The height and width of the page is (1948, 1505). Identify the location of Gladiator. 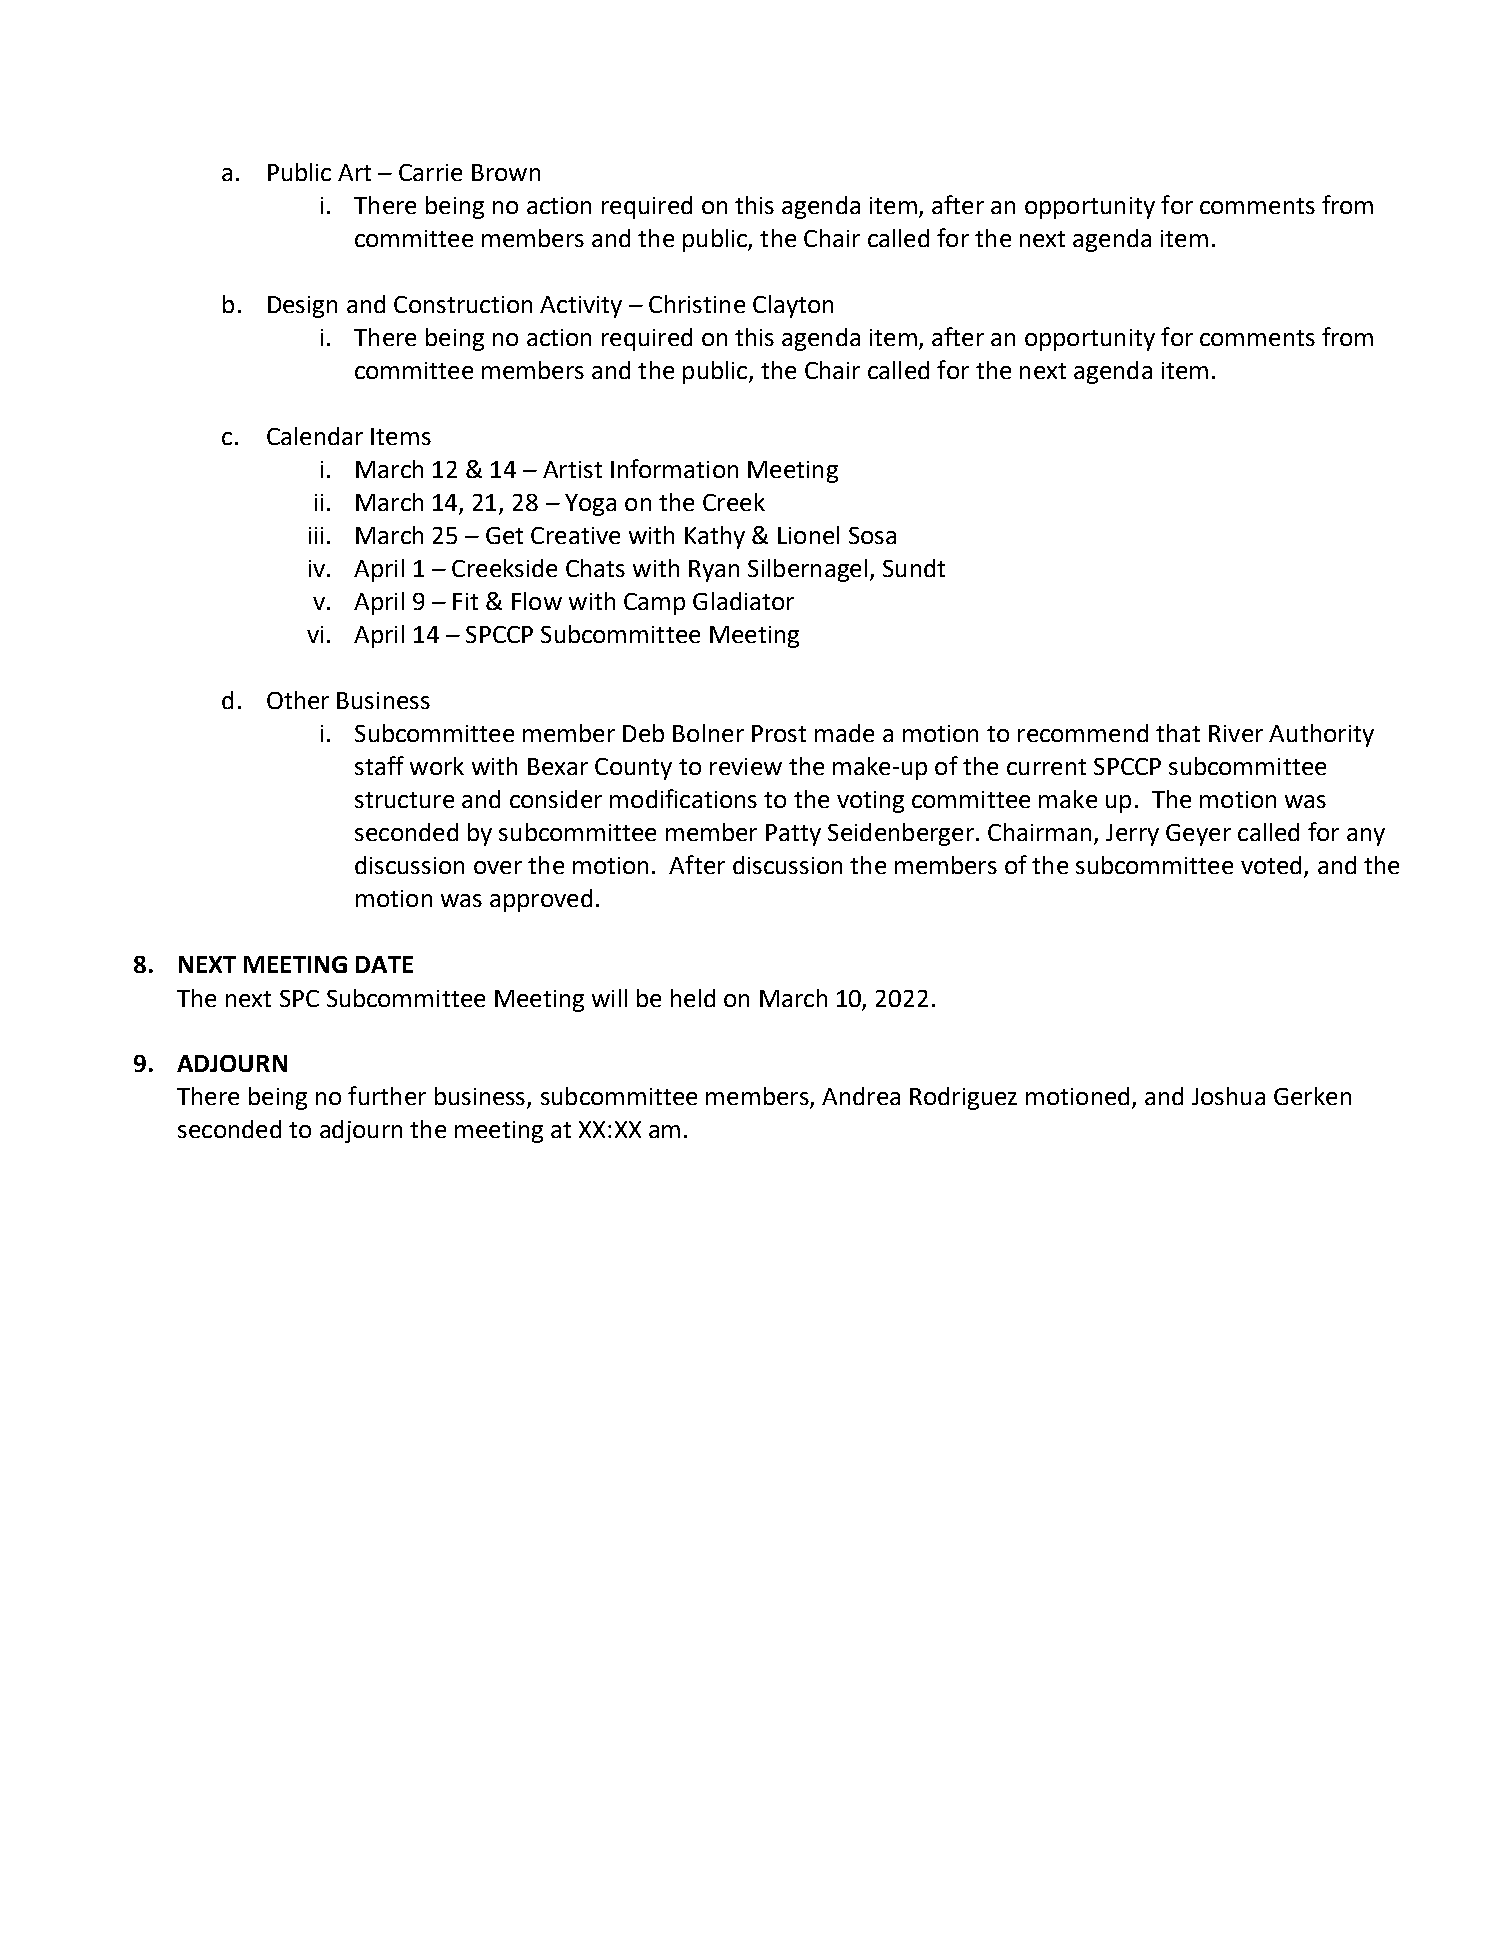
(743, 601).
